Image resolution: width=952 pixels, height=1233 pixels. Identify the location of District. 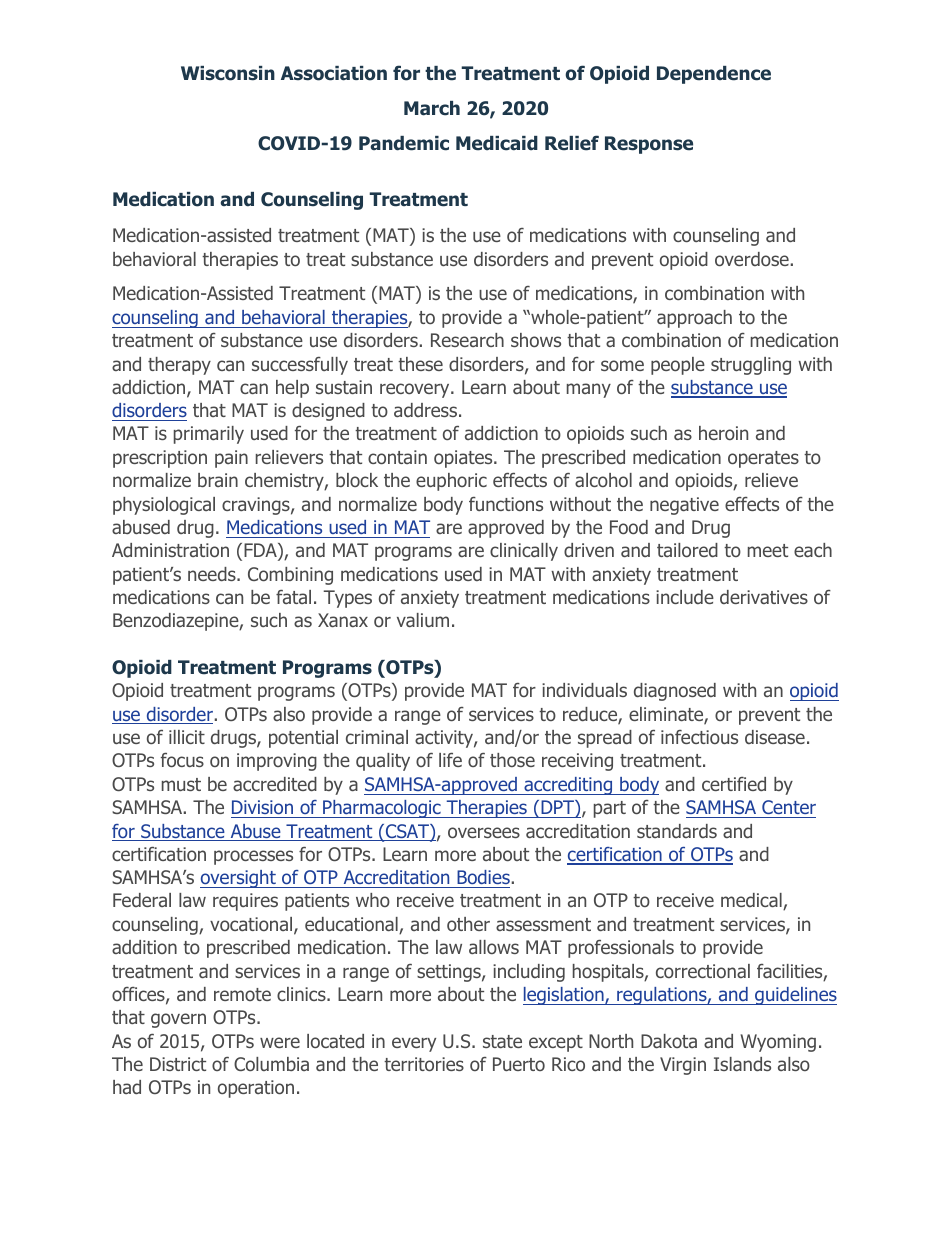
(178, 1064).
